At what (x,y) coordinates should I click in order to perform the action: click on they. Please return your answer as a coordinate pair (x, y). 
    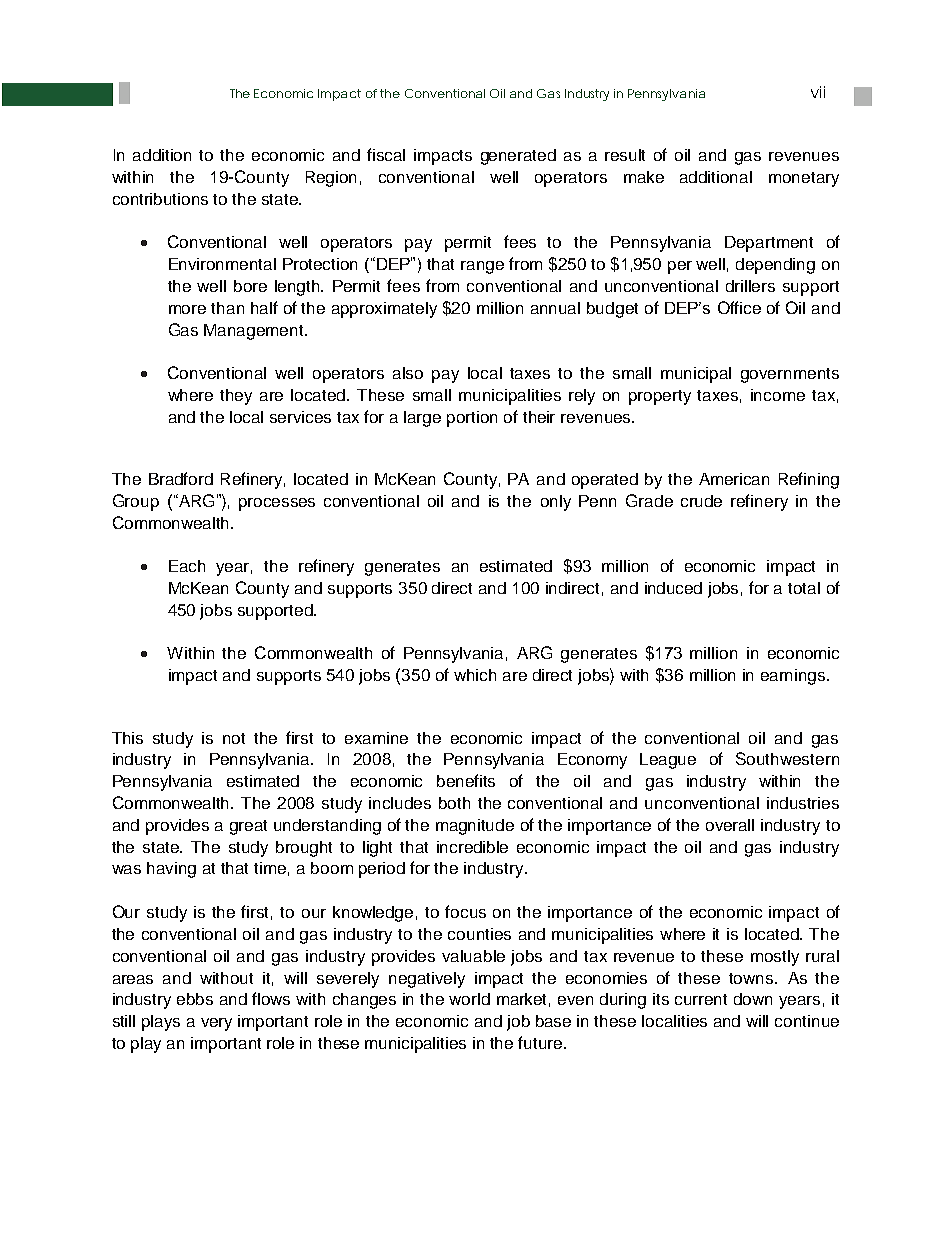
    Looking at the image, I should click on (236, 397).
